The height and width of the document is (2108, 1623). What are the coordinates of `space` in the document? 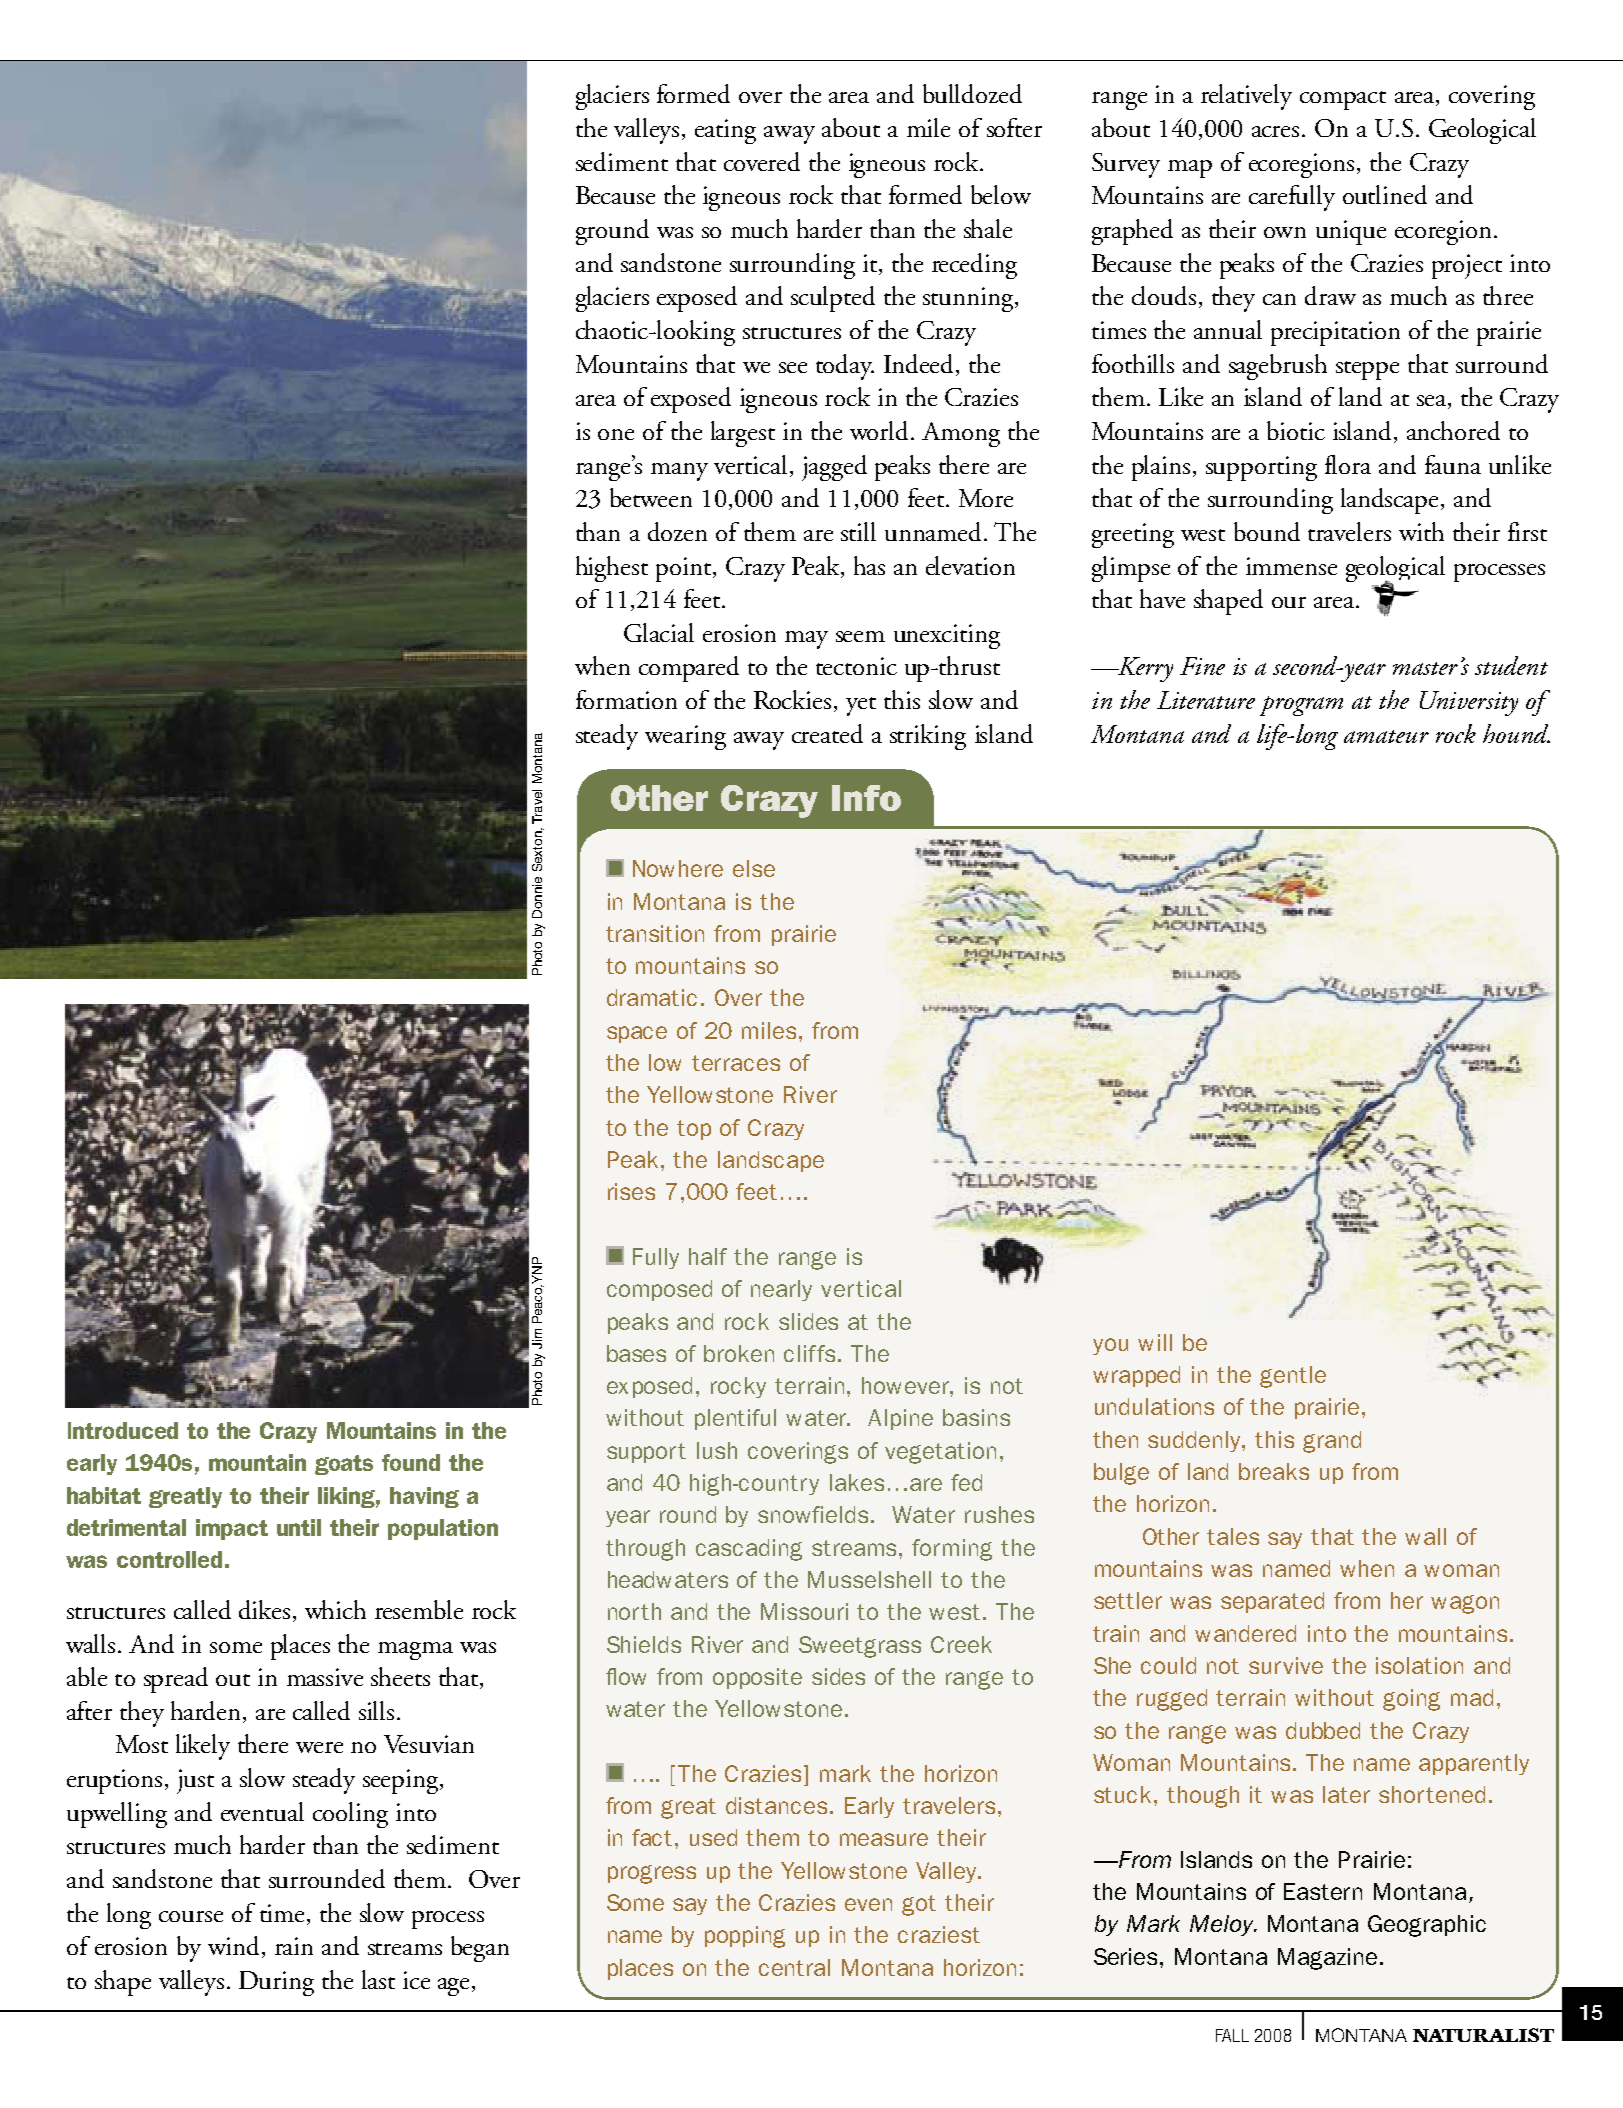 It's located at (637, 1034).
